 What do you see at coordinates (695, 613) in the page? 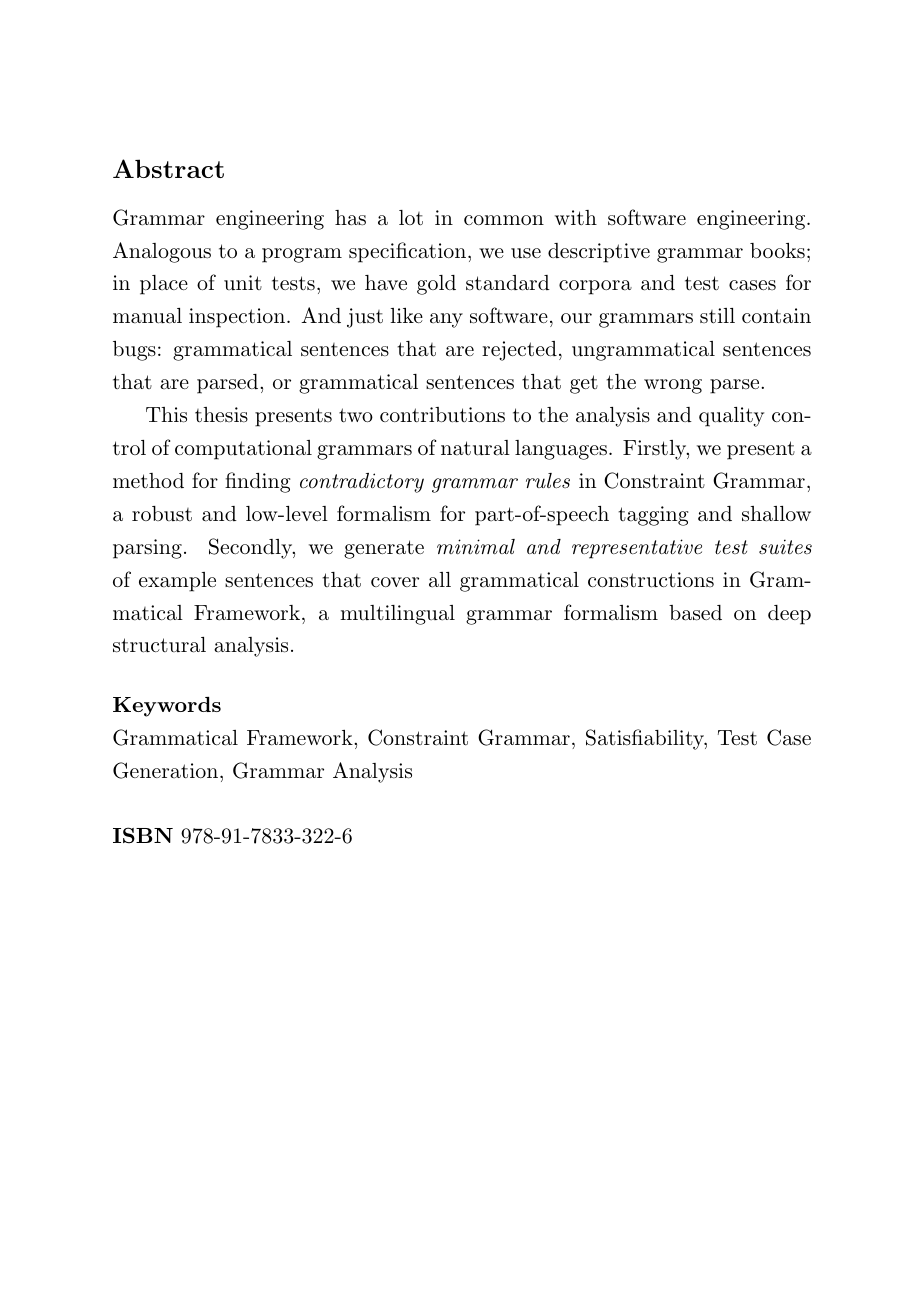
I see `based` at bounding box center [695, 613].
